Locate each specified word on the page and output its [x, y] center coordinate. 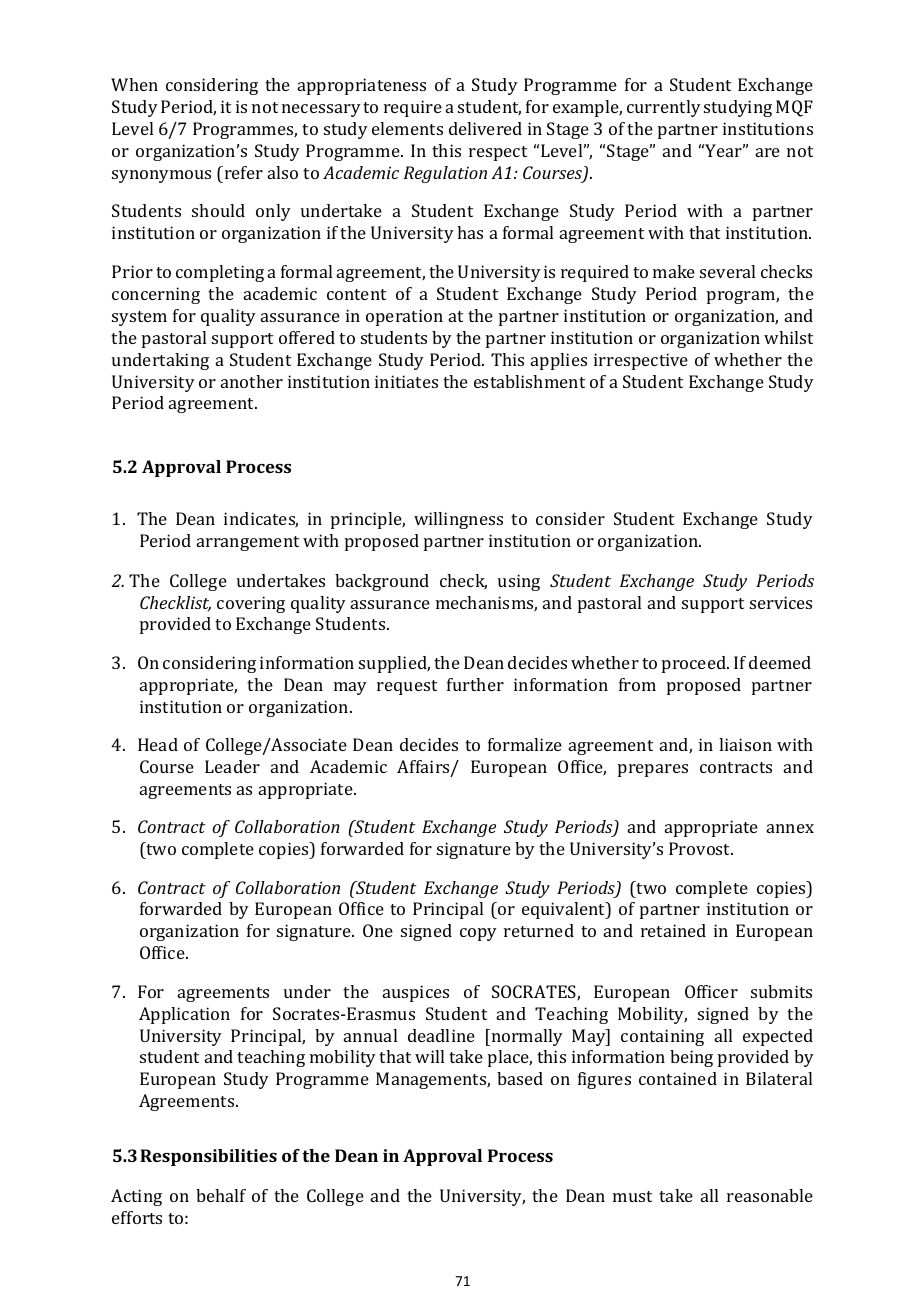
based [520, 1078]
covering [251, 604]
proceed [695, 664]
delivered [485, 128]
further [475, 684]
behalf [221, 1195]
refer [244, 172]
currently [664, 108]
